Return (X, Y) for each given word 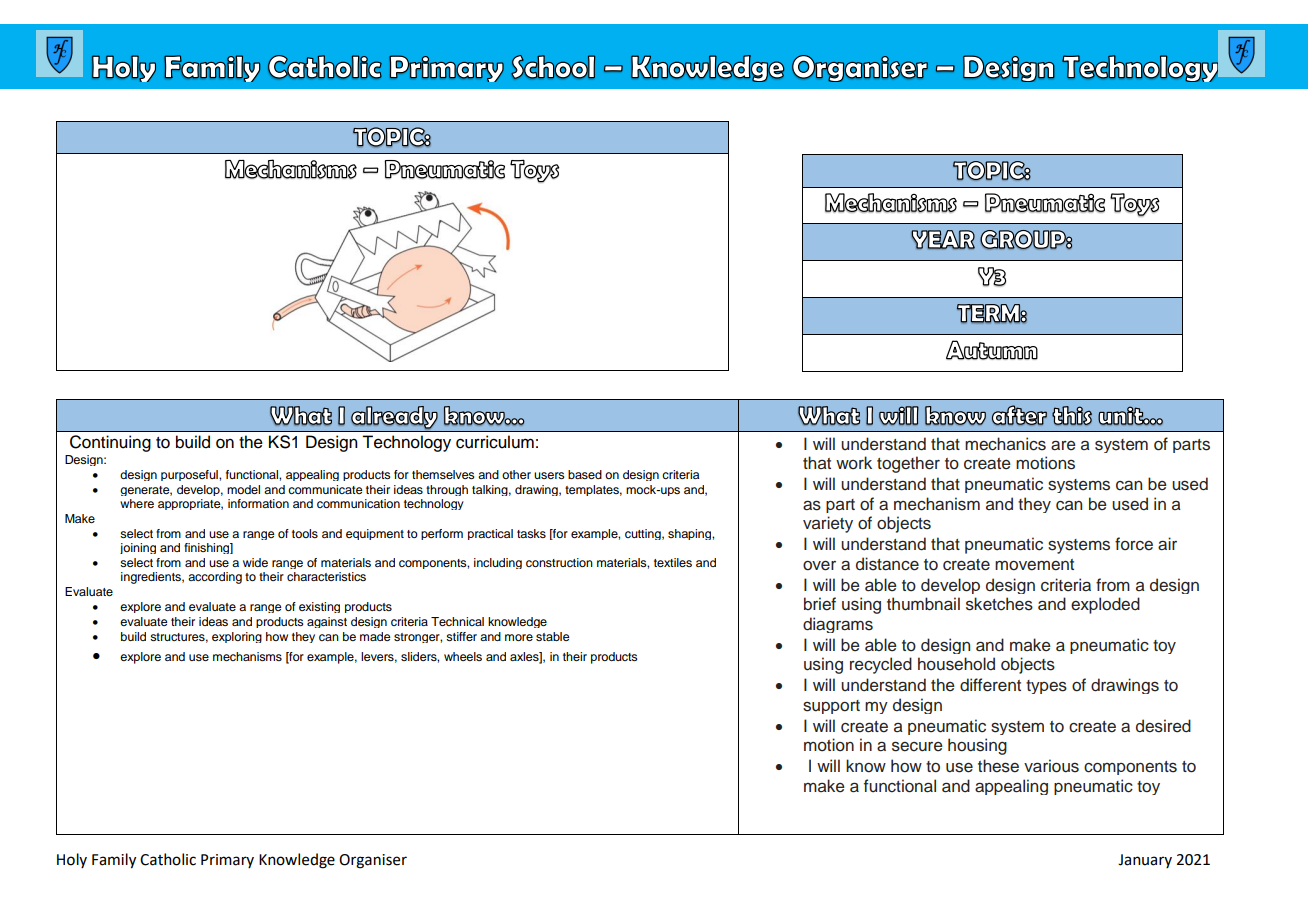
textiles (673, 562)
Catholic (168, 859)
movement (1034, 565)
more (519, 637)
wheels (463, 656)
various (1051, 766)
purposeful (190, 475)
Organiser (373, 861)
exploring (237, 637)
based (585, 474)
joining (138, 548)
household (956, 664)
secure (917, 746)
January (1145, 861)
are (1063, 446)
